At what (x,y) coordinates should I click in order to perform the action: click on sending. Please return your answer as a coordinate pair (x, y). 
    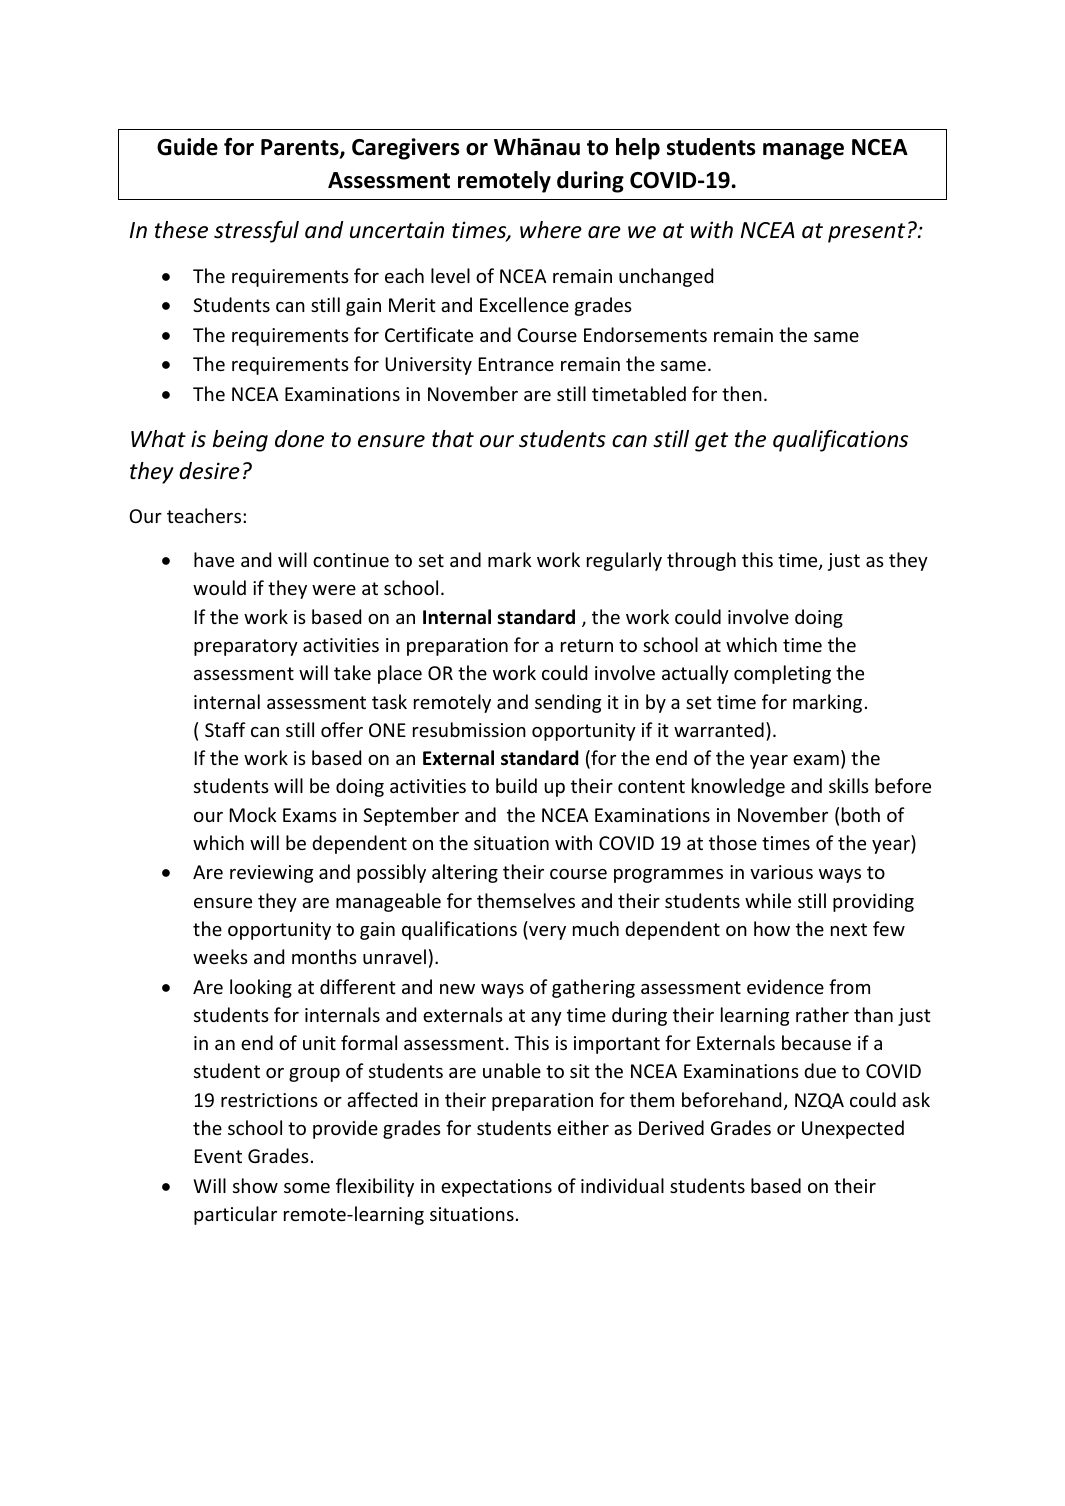
    Looking at the image, I should click on (568, 703).
